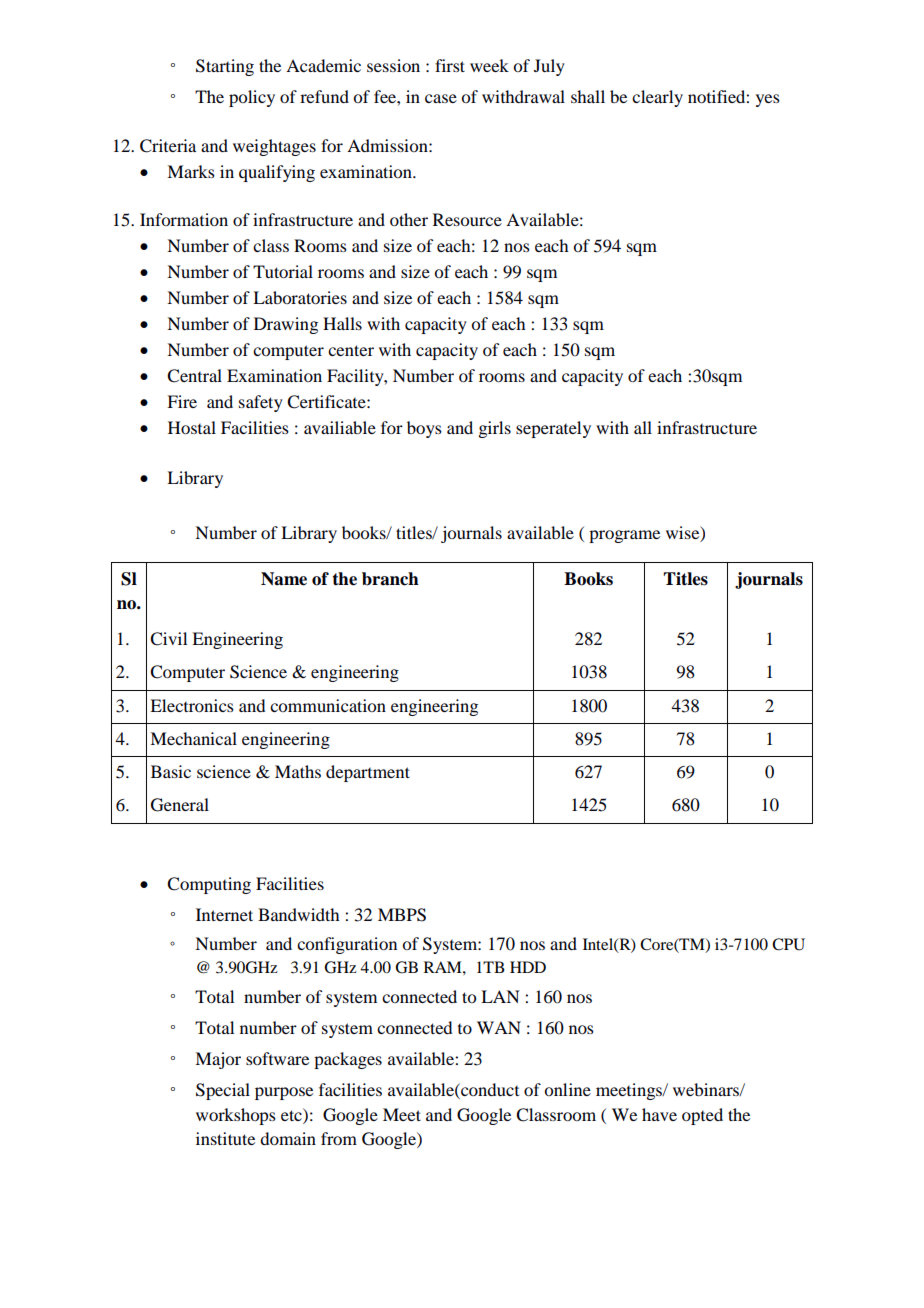 The image size is (924, 1308). Describe the element at coordinates (252, 98) in the page. I see `policy` at that location.
